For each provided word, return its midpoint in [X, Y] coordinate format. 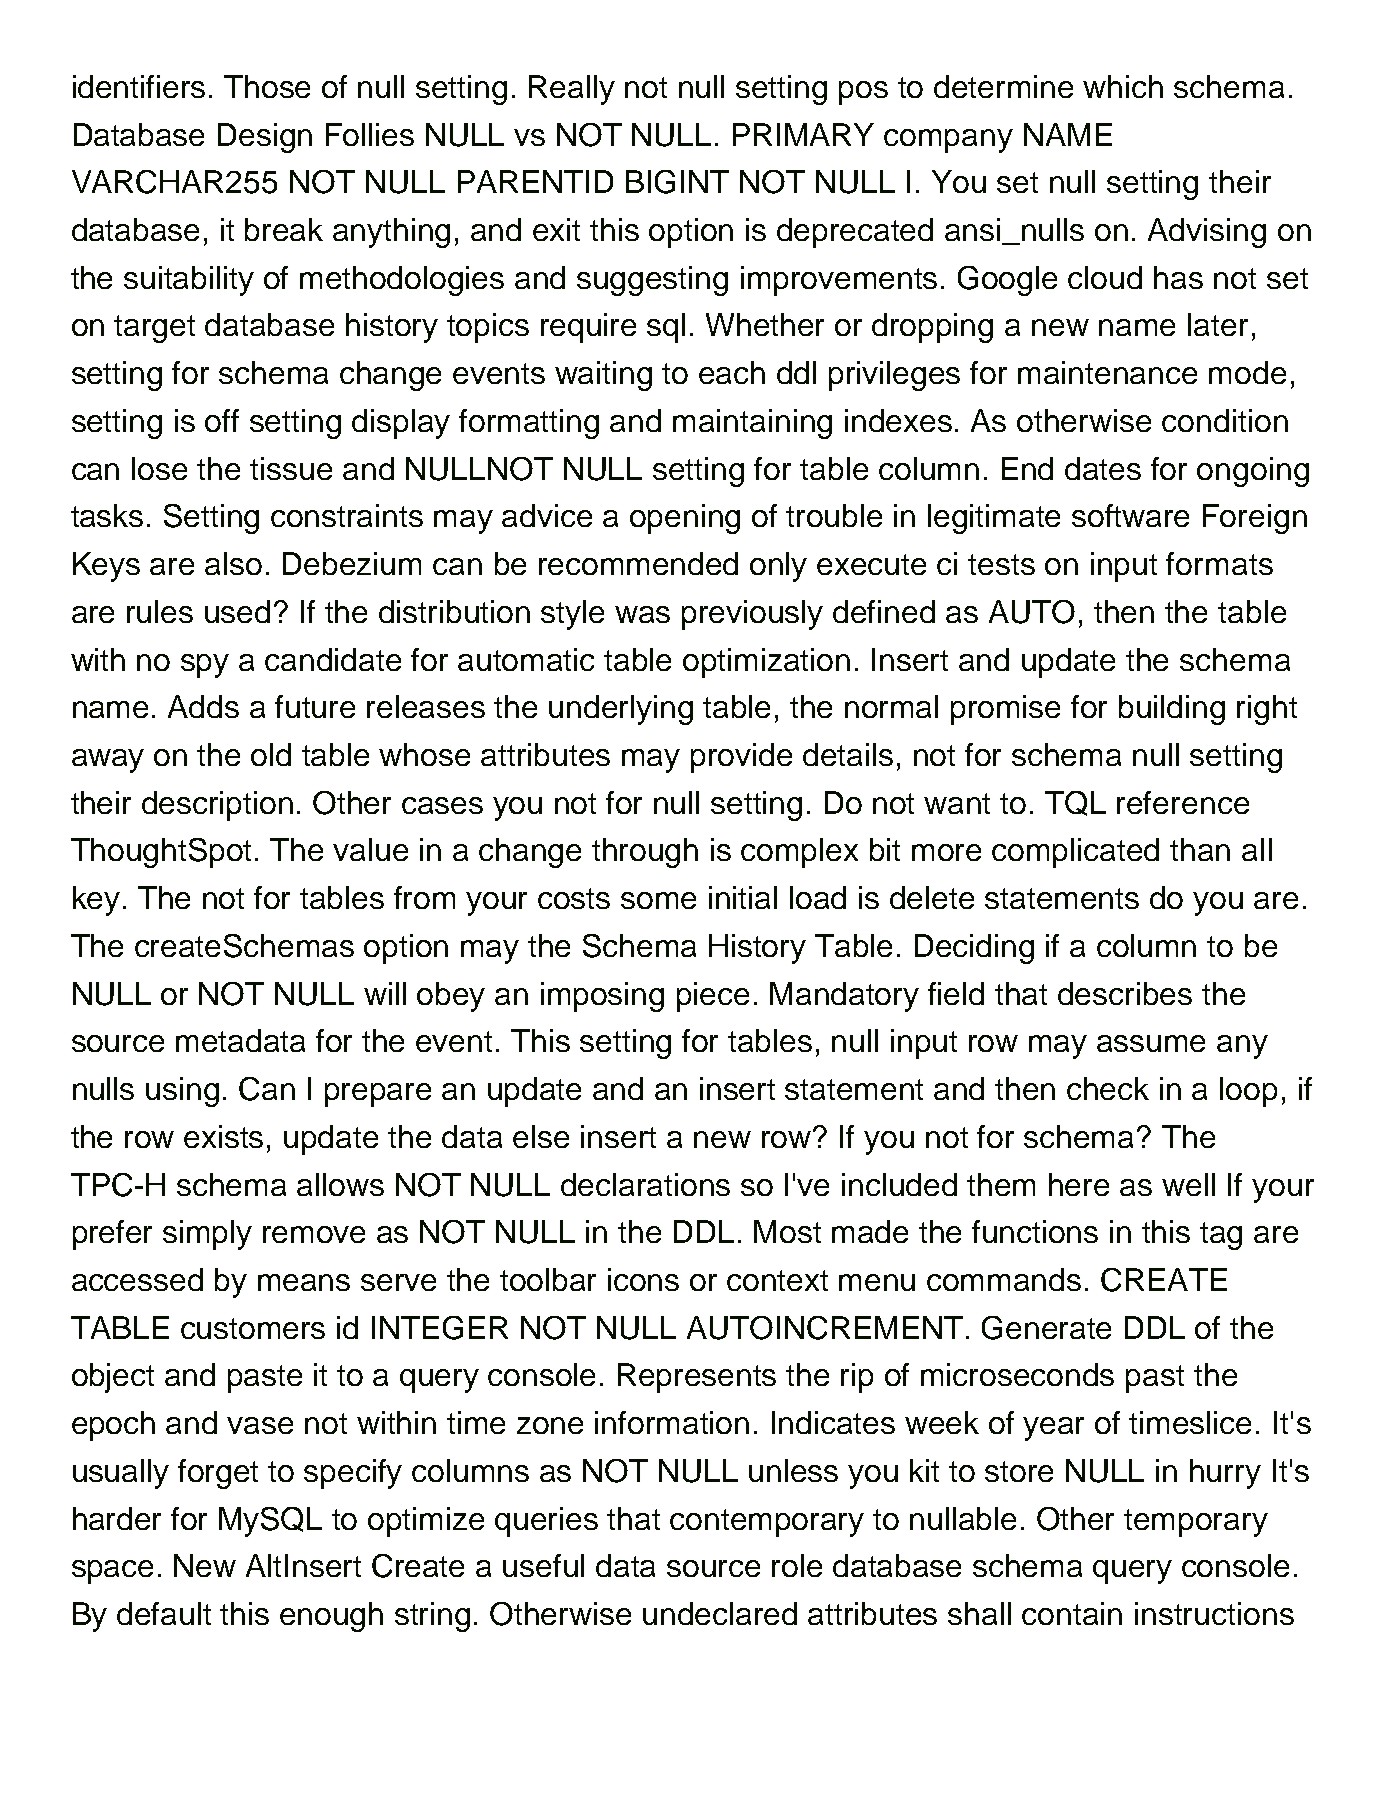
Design [265, 138]
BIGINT [677, 182]
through [645, 853]
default [164, 1613]
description [217, 806]
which [1123, 86]
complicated [1075, 853]
